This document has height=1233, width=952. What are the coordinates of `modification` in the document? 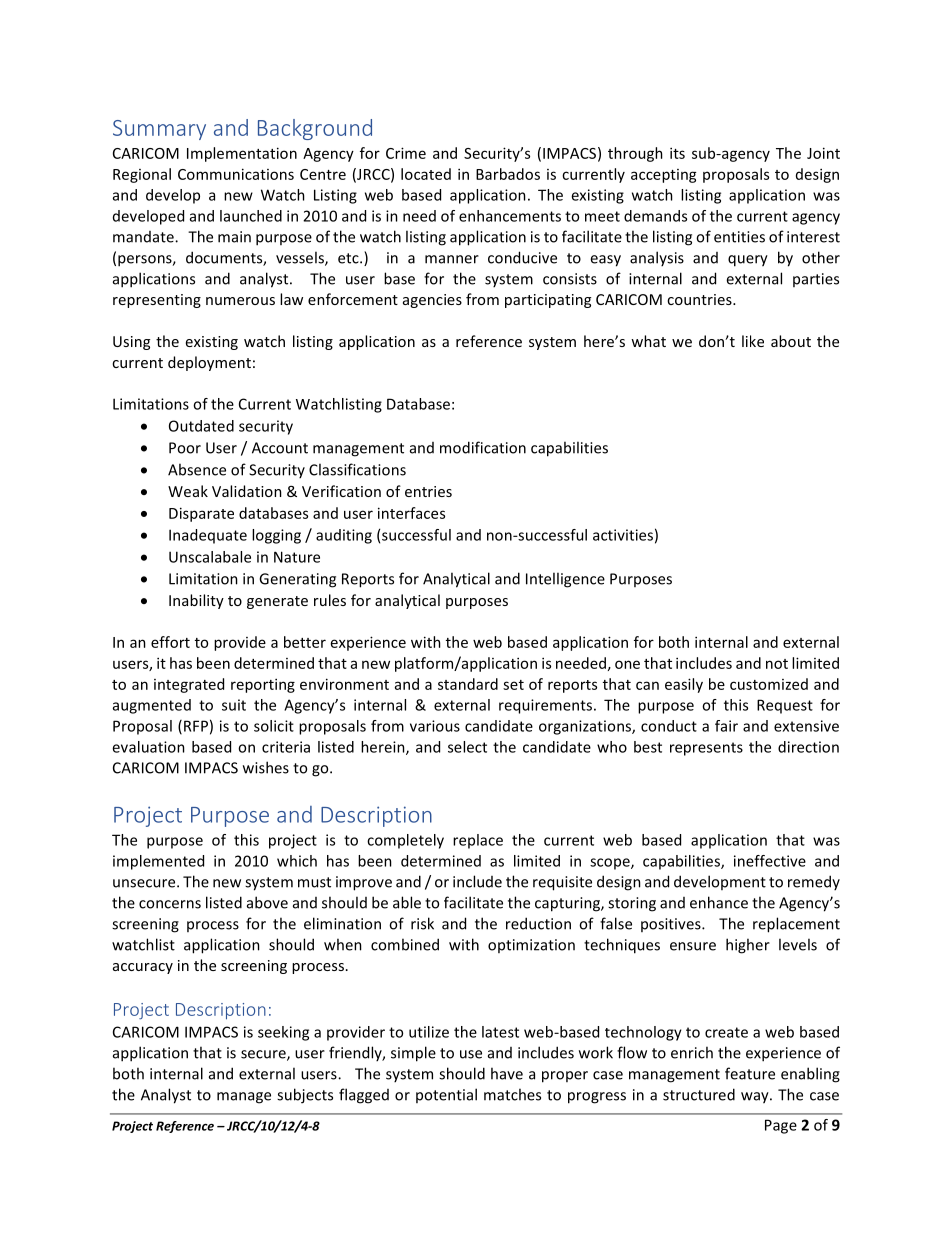 It's located at (483, 447).
